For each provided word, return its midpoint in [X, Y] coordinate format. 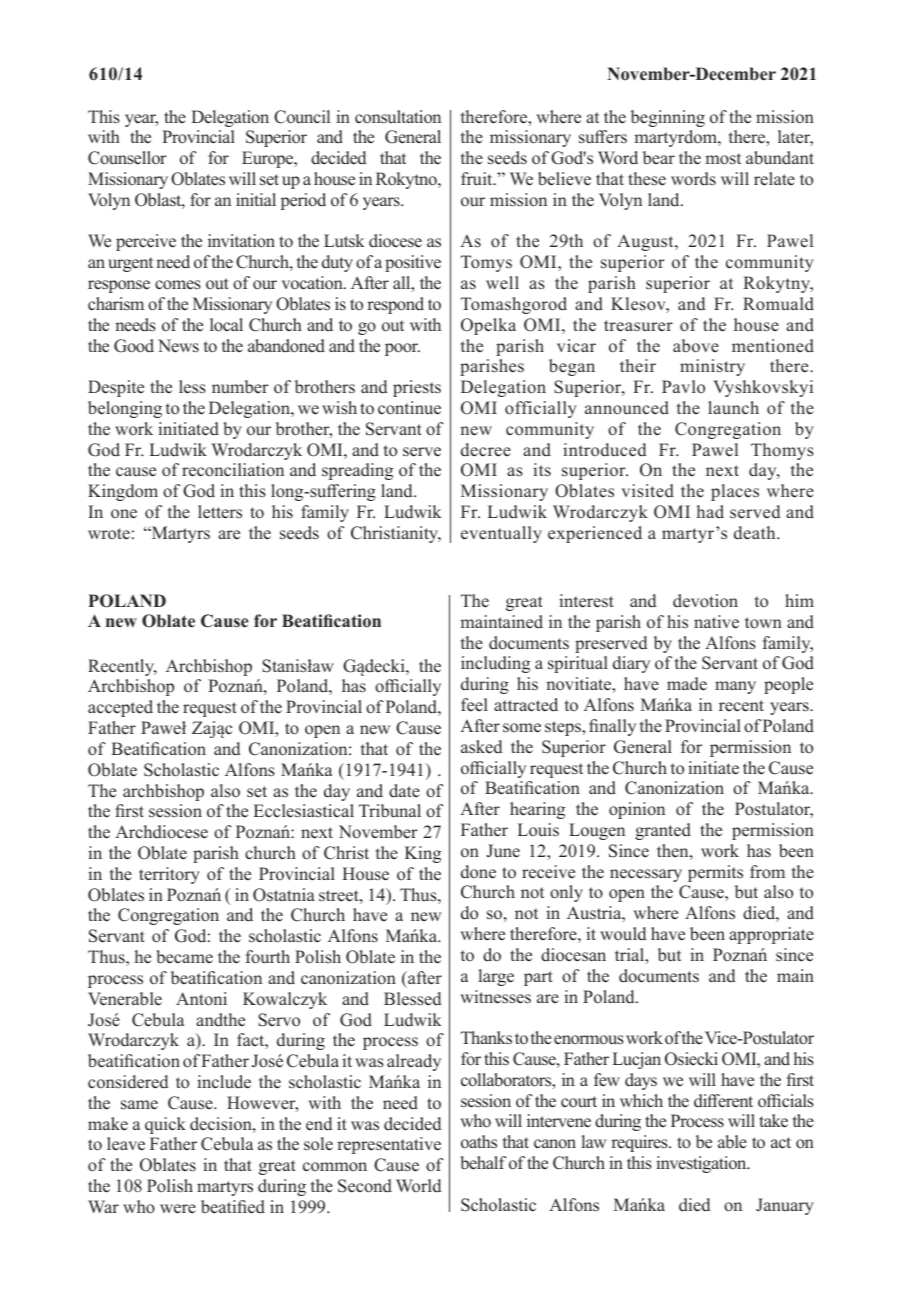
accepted [120, 708]
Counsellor [127, 158]
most [723, 159]
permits [715, 873]
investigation [702, 1164]
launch [733, 408]
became [184, 957]
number [240, 387]
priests [417, 388]
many [735, 687]
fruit [478, 178]
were [178, 1209]
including [495, 664]
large [496, 977]
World [418, 1186]
